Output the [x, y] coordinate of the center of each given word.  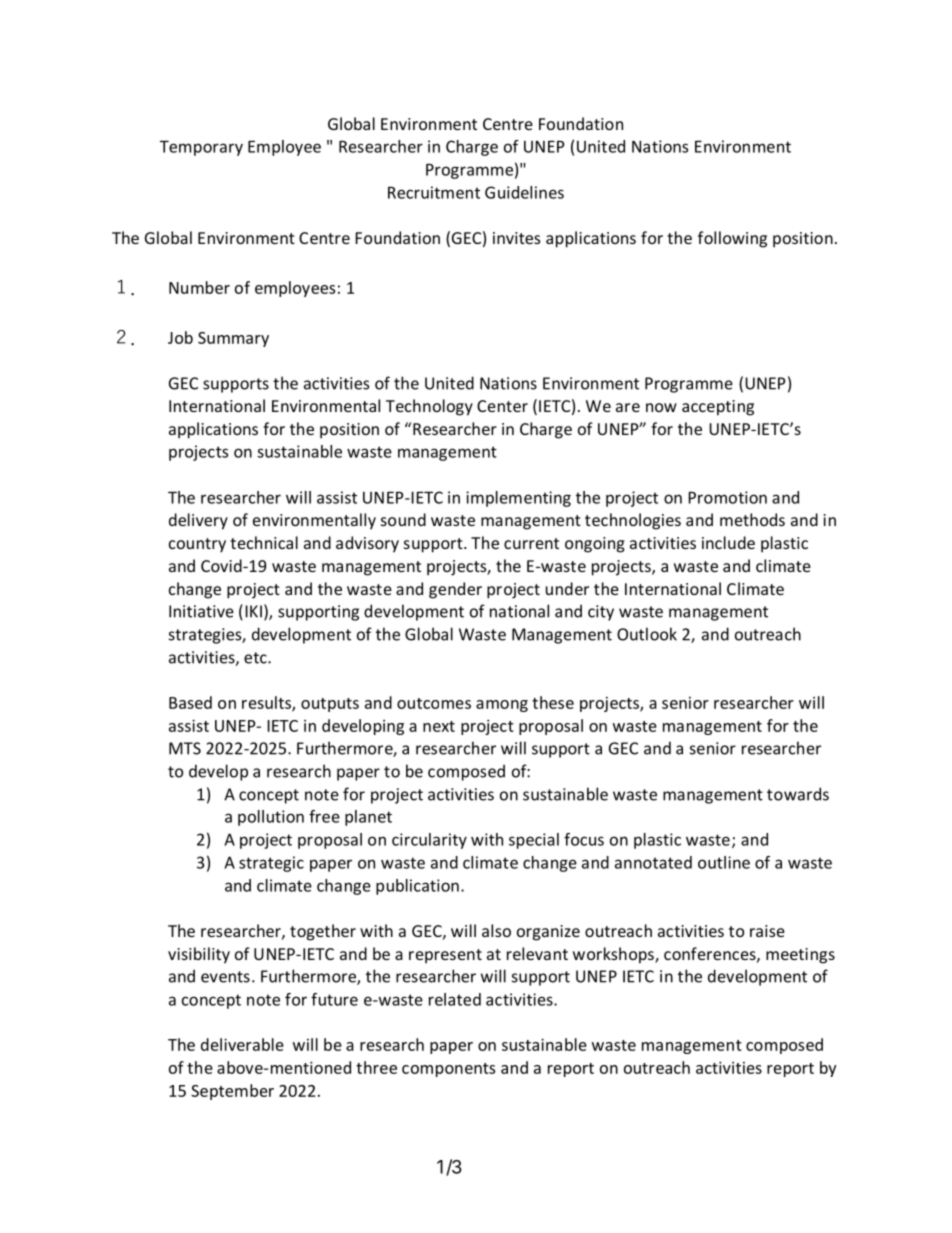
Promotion [727, 497]
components [448, 1070]
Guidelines [524, 192]
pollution [271, 818]
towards [798, 794]
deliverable [242, 1044]
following [732, 239]
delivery [198, 521]
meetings [800, 956]
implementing [518, 499]
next [439, 726]
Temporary [201, 148]
